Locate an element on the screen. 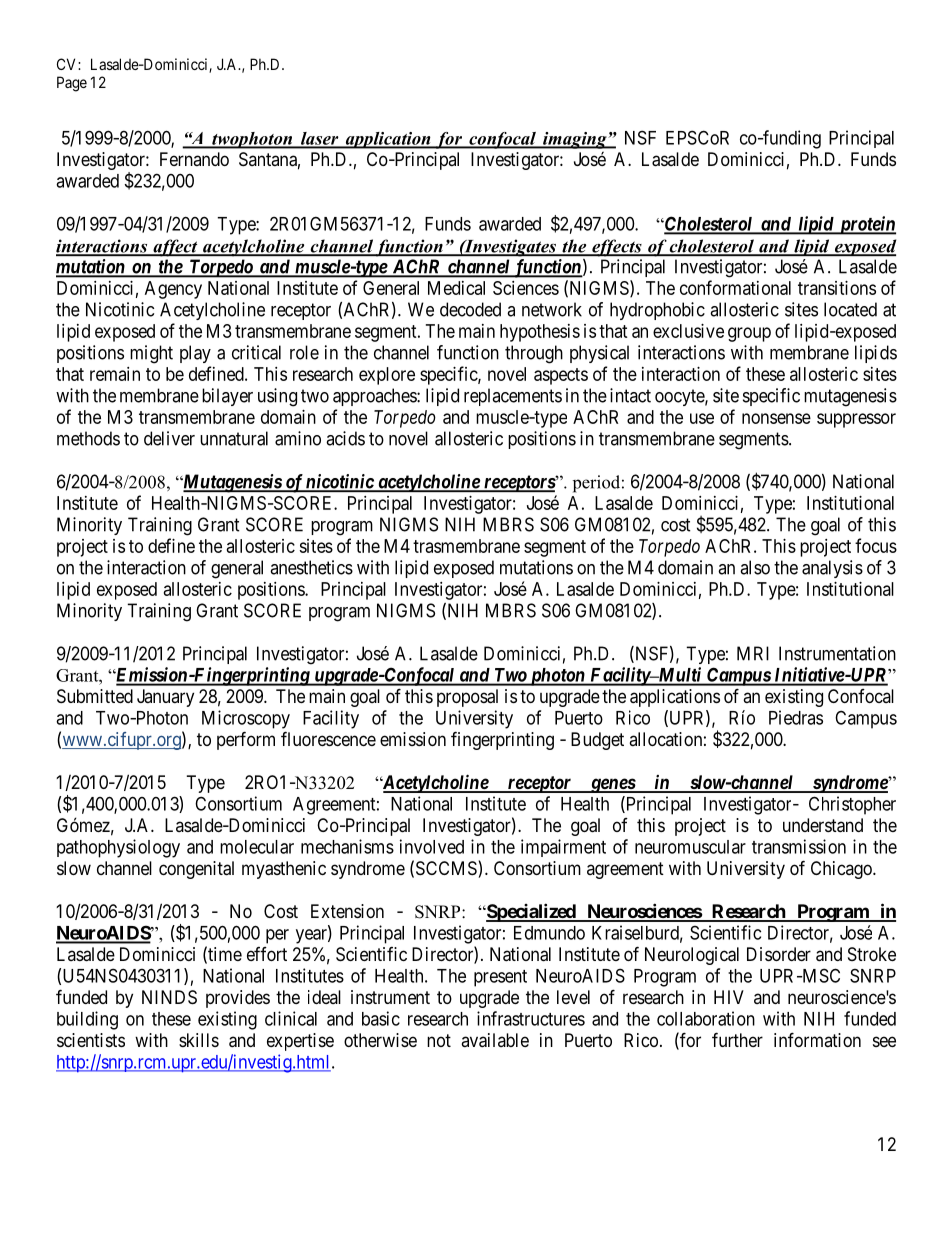 The width and height of the screenshot is (952, 1233). also is located at coordinates (755, 567).
